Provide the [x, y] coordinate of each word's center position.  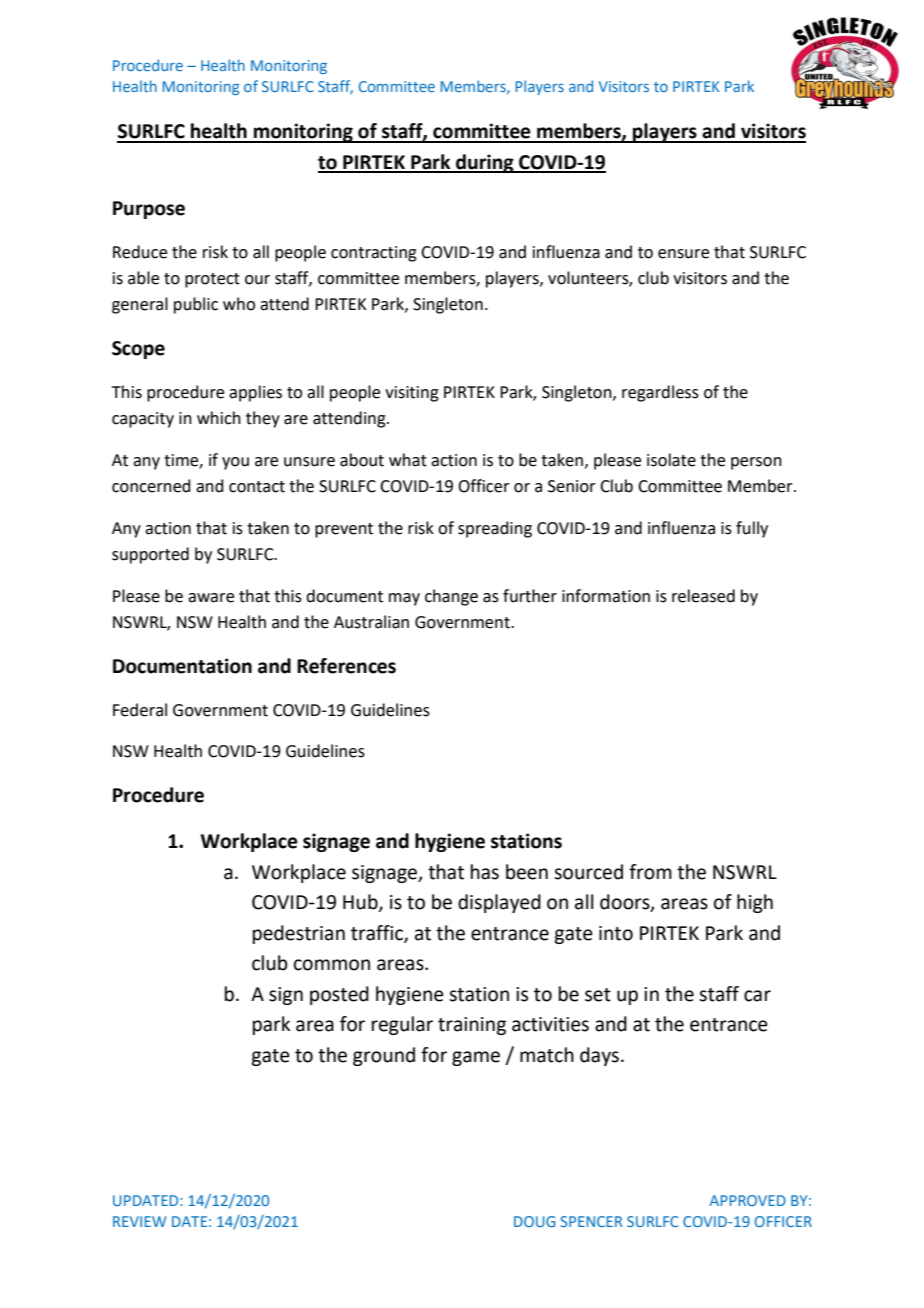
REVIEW [139, 1221]
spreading [495, 529]
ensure [683, 254]
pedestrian [299, 934]
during [485, 163]
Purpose [149, 210]
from [650, 872]
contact [257, 487]
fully [752, 529]
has [485, 872]
